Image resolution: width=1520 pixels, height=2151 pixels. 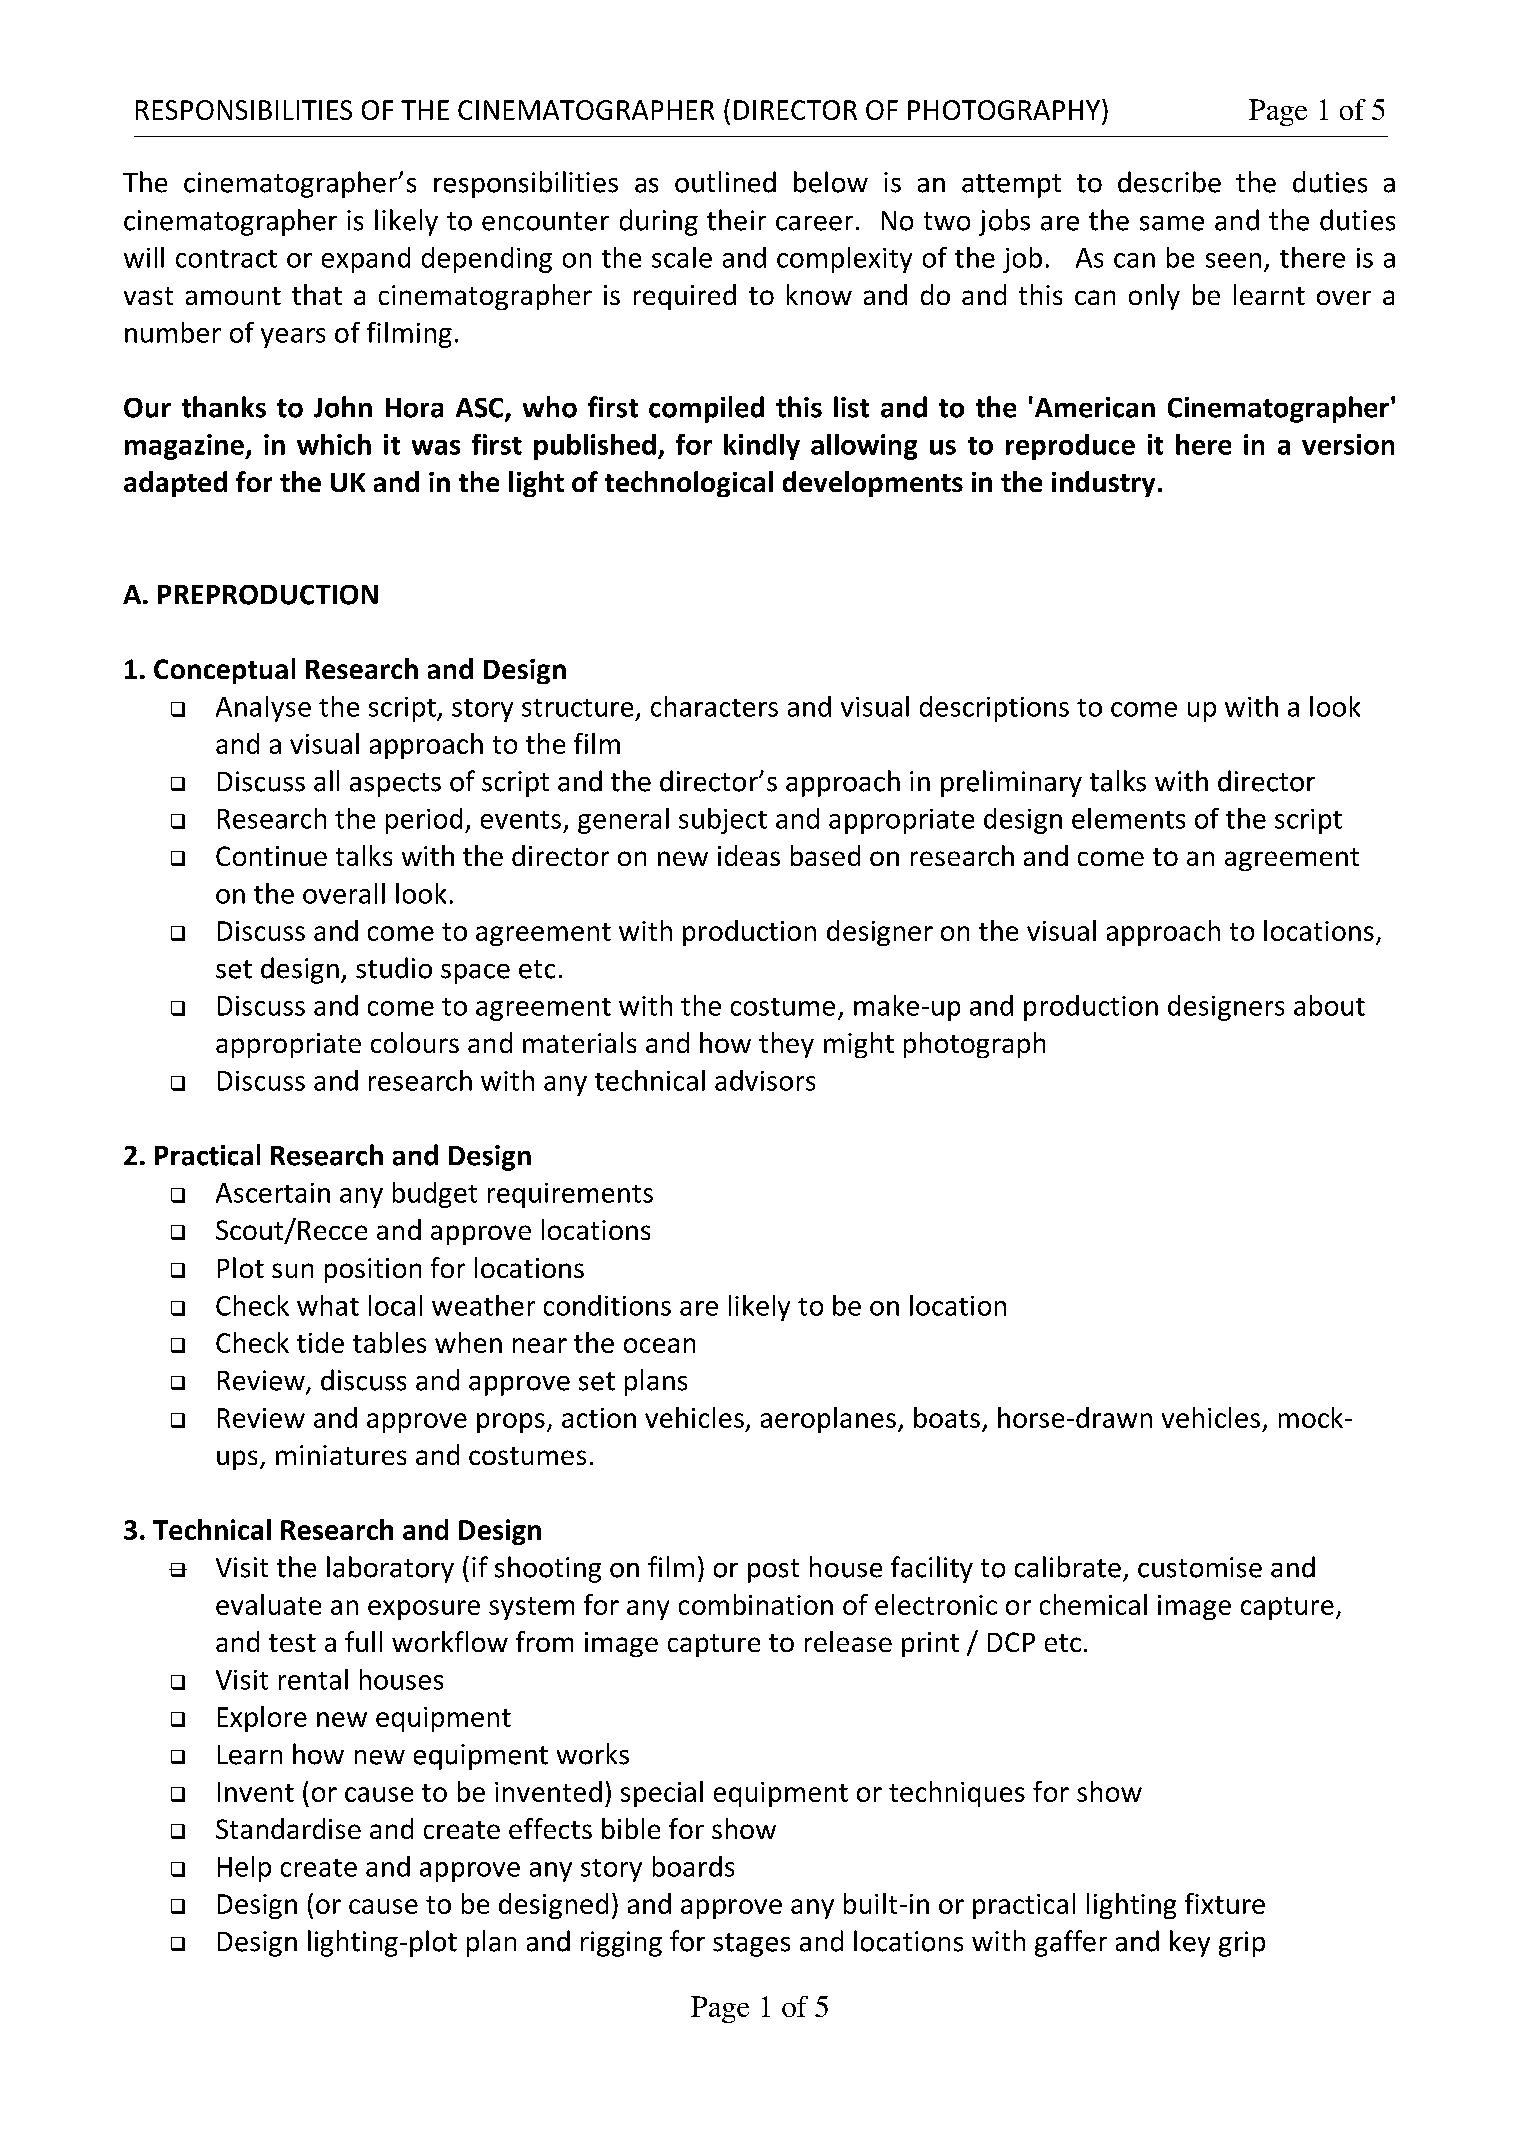 I want to click on advisors, so click(x=765, y=1080).
